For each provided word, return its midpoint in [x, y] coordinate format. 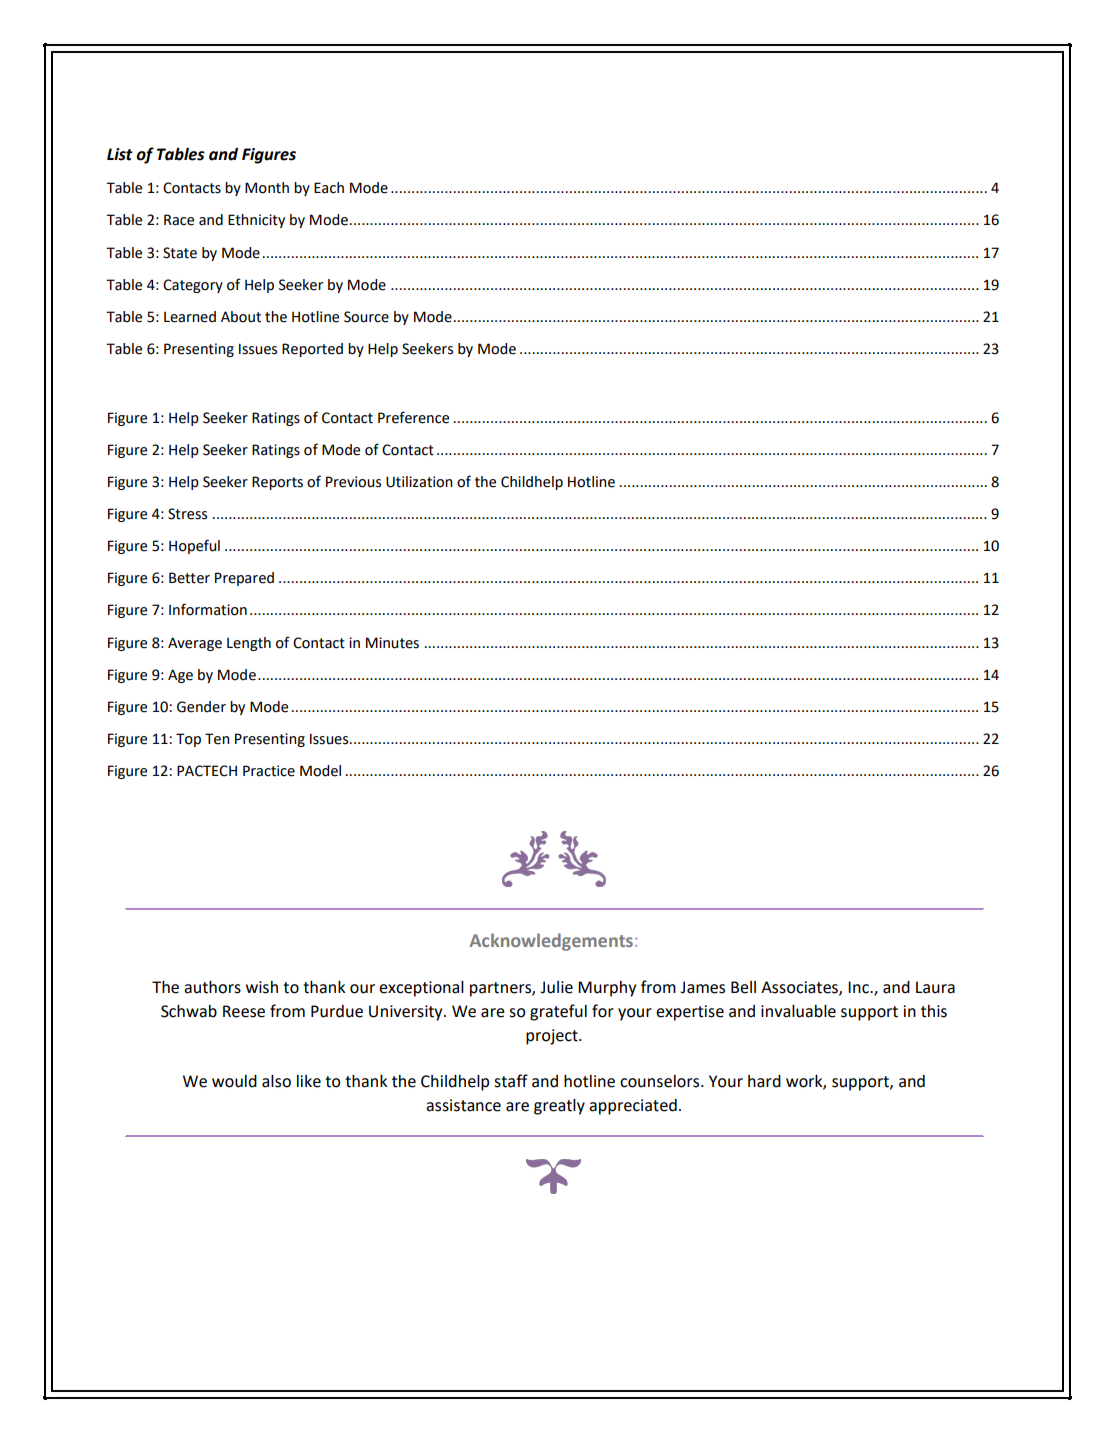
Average [195, 644]
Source [366, 317]
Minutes [392, 643]
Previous [353, 482]
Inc [859, 987]
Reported [312, 350]
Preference [413, 417]
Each [329, 188]
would [234, 1081]
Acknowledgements [551, 942]
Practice [269, 771]
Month [267, 188]
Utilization [419, 482]
